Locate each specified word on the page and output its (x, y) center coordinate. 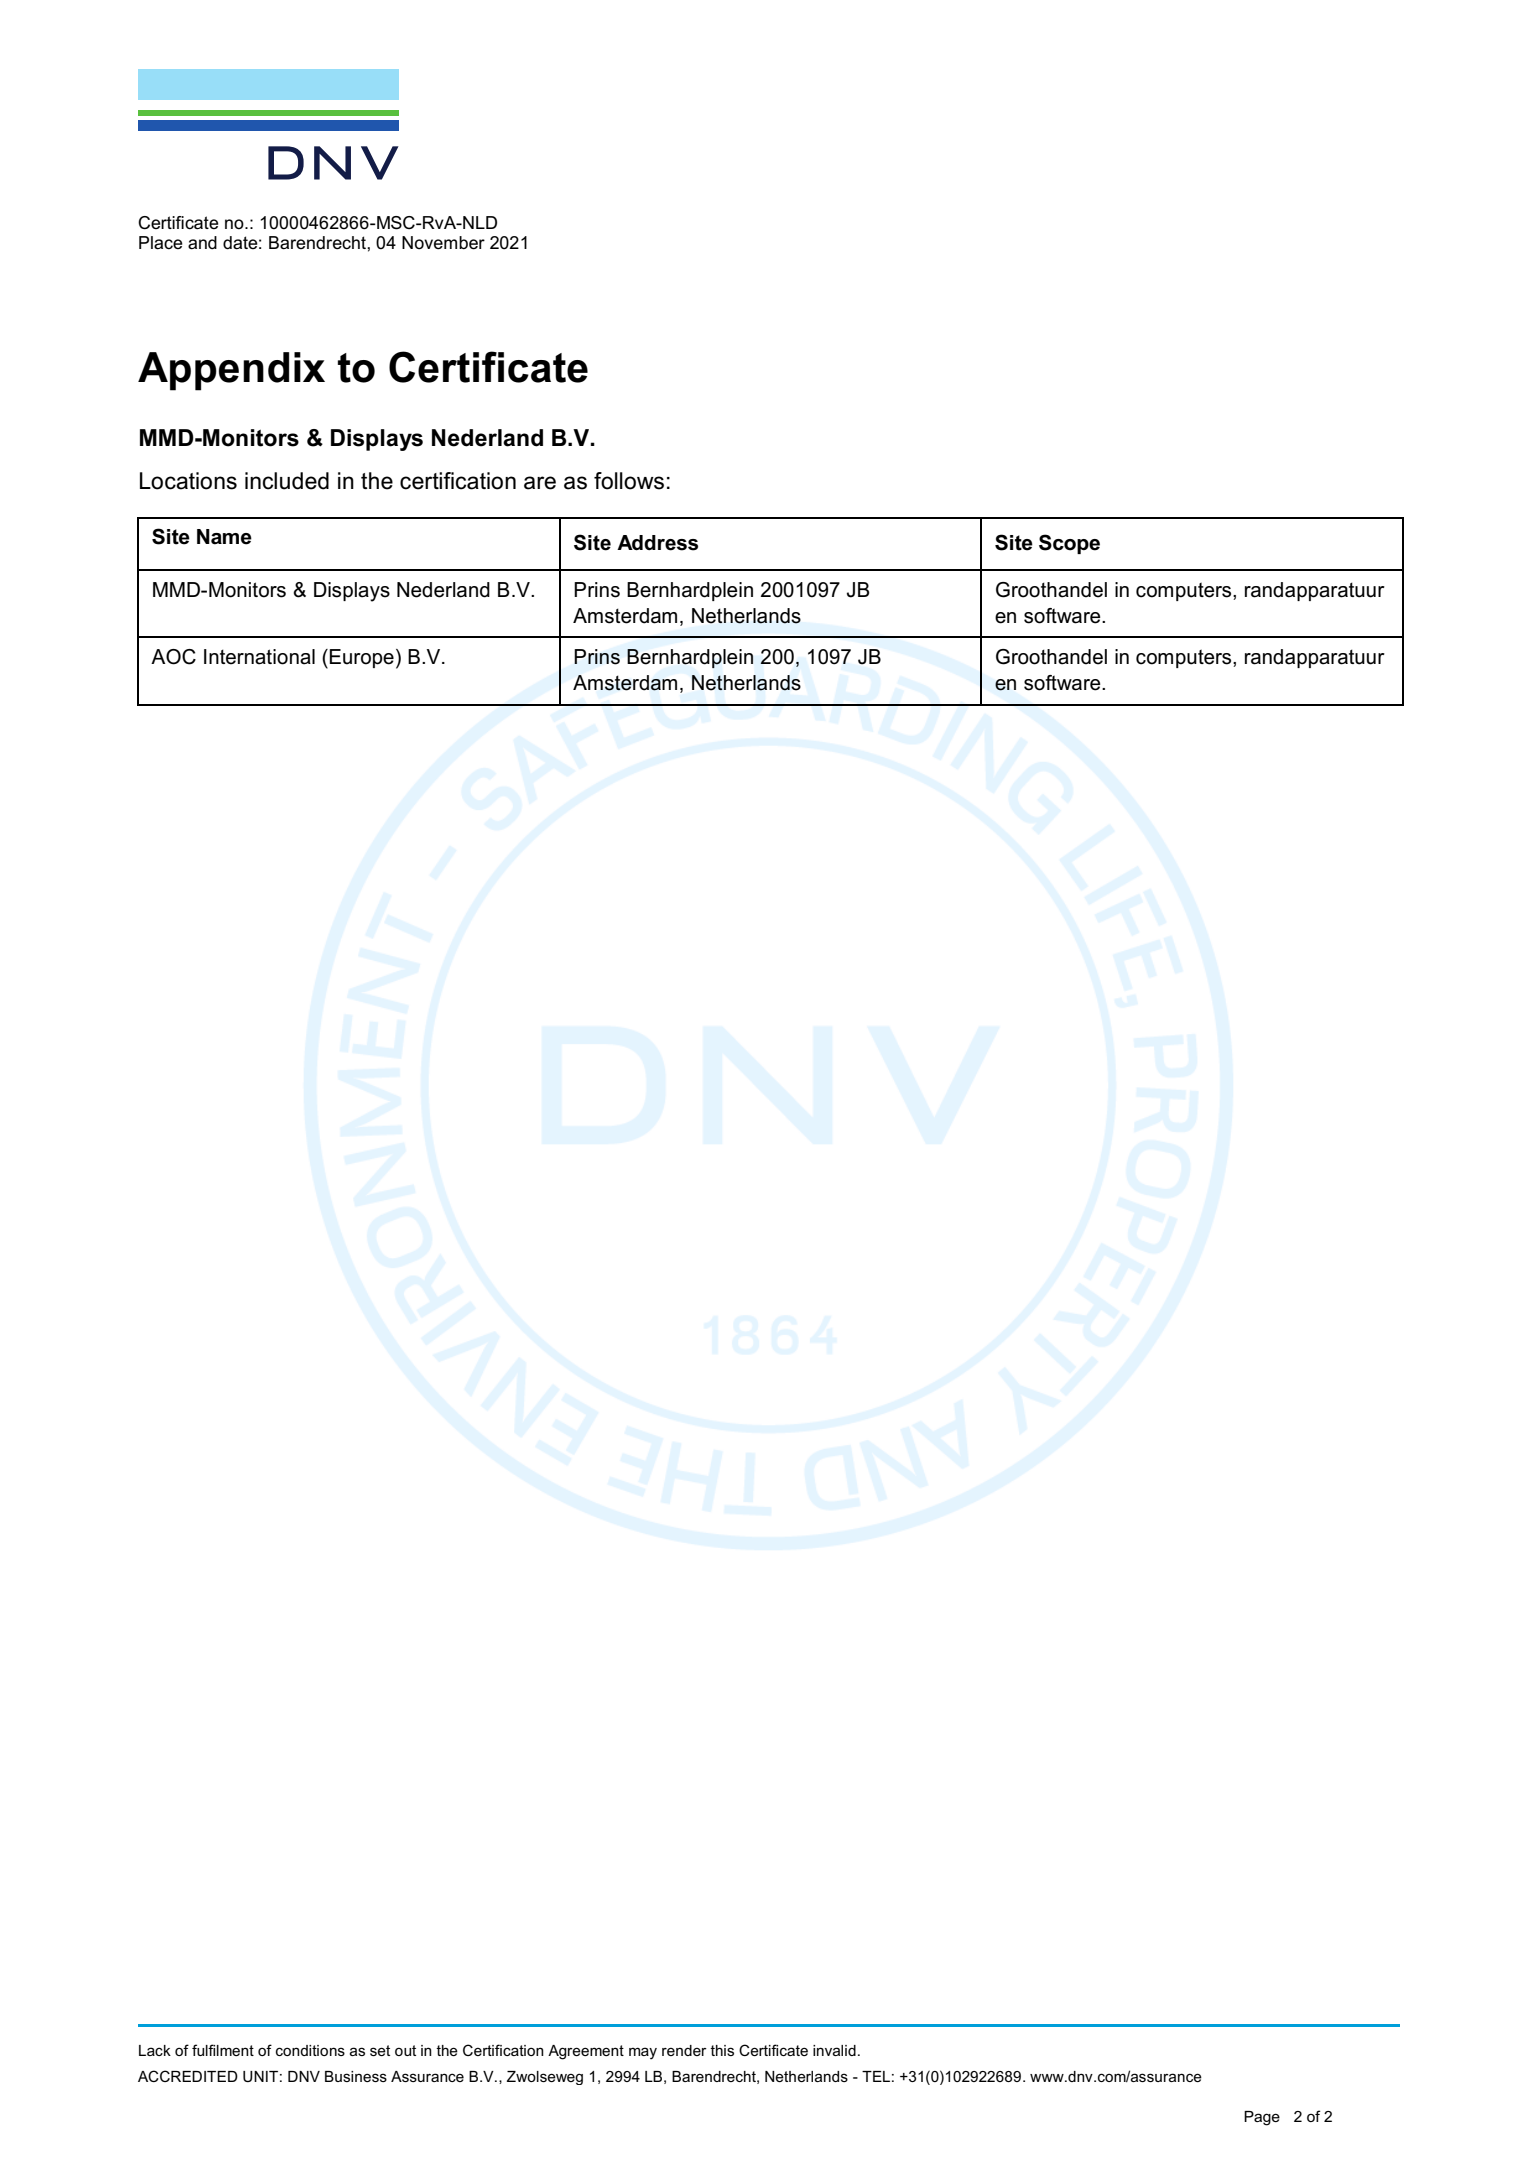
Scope (1069, 544)
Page (1262, 2118)
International (259, 657)
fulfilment (223, 2050)
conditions (310, 2050)
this (722, 2050)
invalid (834, 2050)
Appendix (231, 371)
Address (657, 543)
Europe (361, 658)
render (684, 2050)
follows (629, 481)
